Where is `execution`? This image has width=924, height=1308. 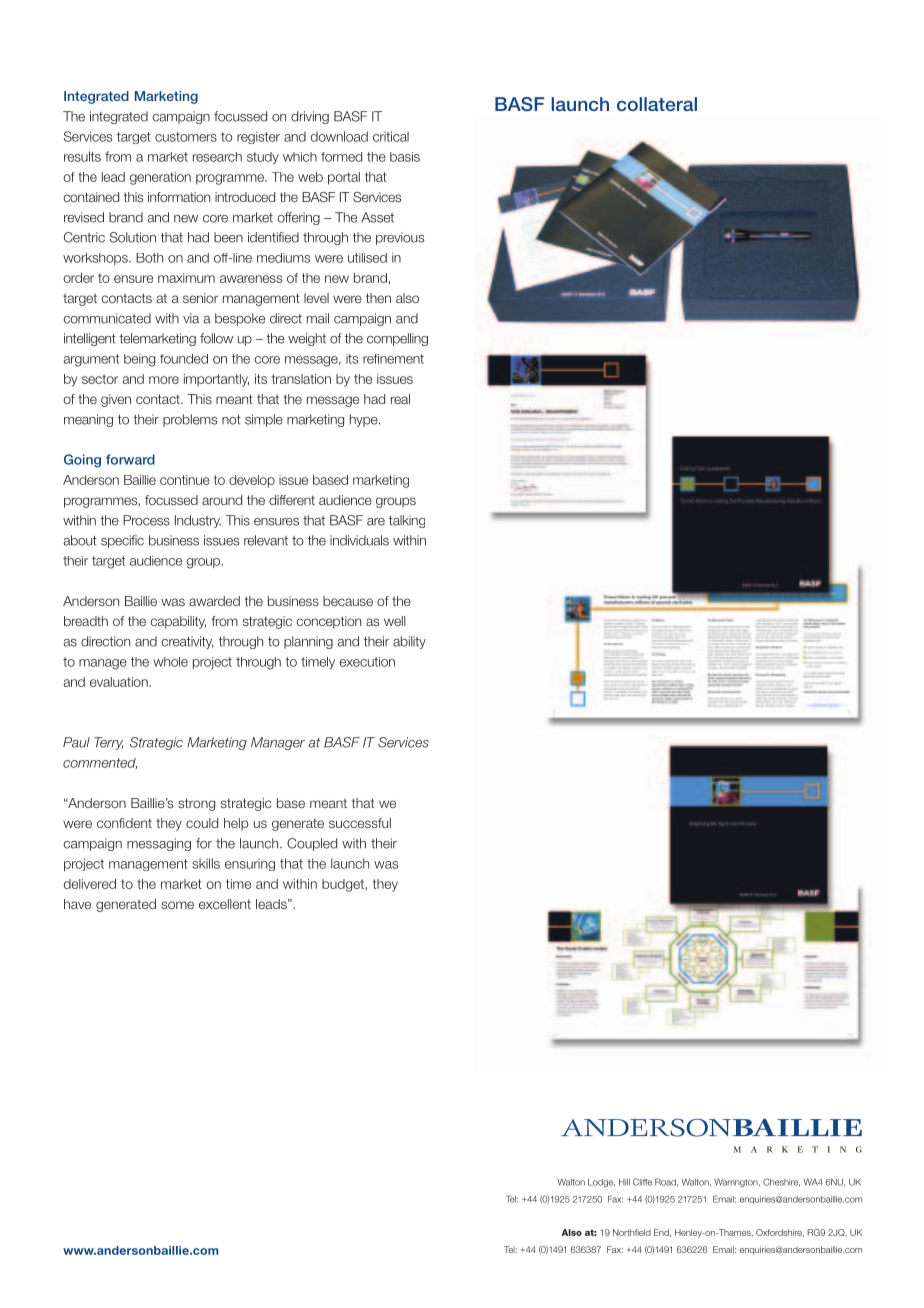
execution is located at coordinates (367, 662).
